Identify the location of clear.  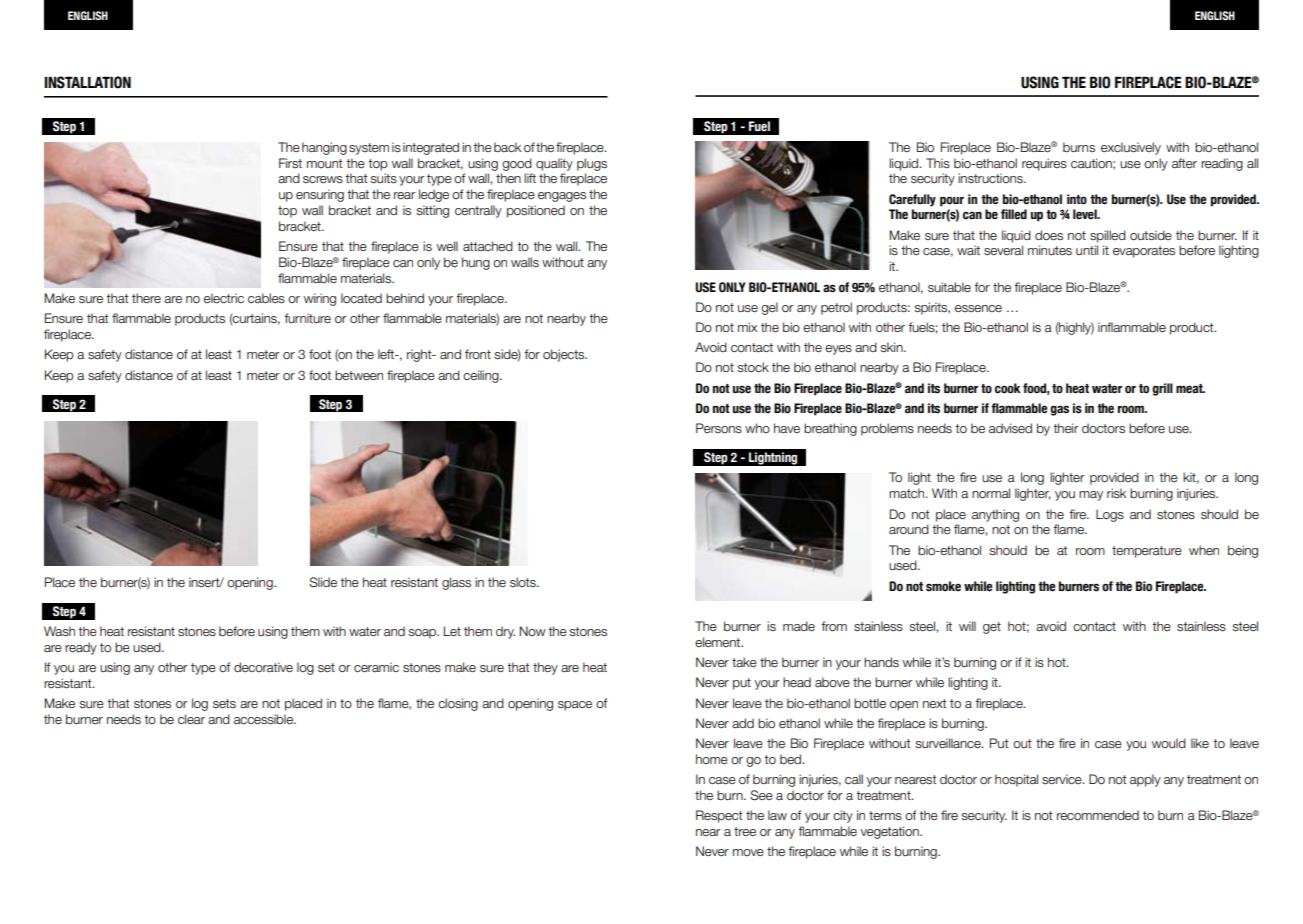
(191, 719).
